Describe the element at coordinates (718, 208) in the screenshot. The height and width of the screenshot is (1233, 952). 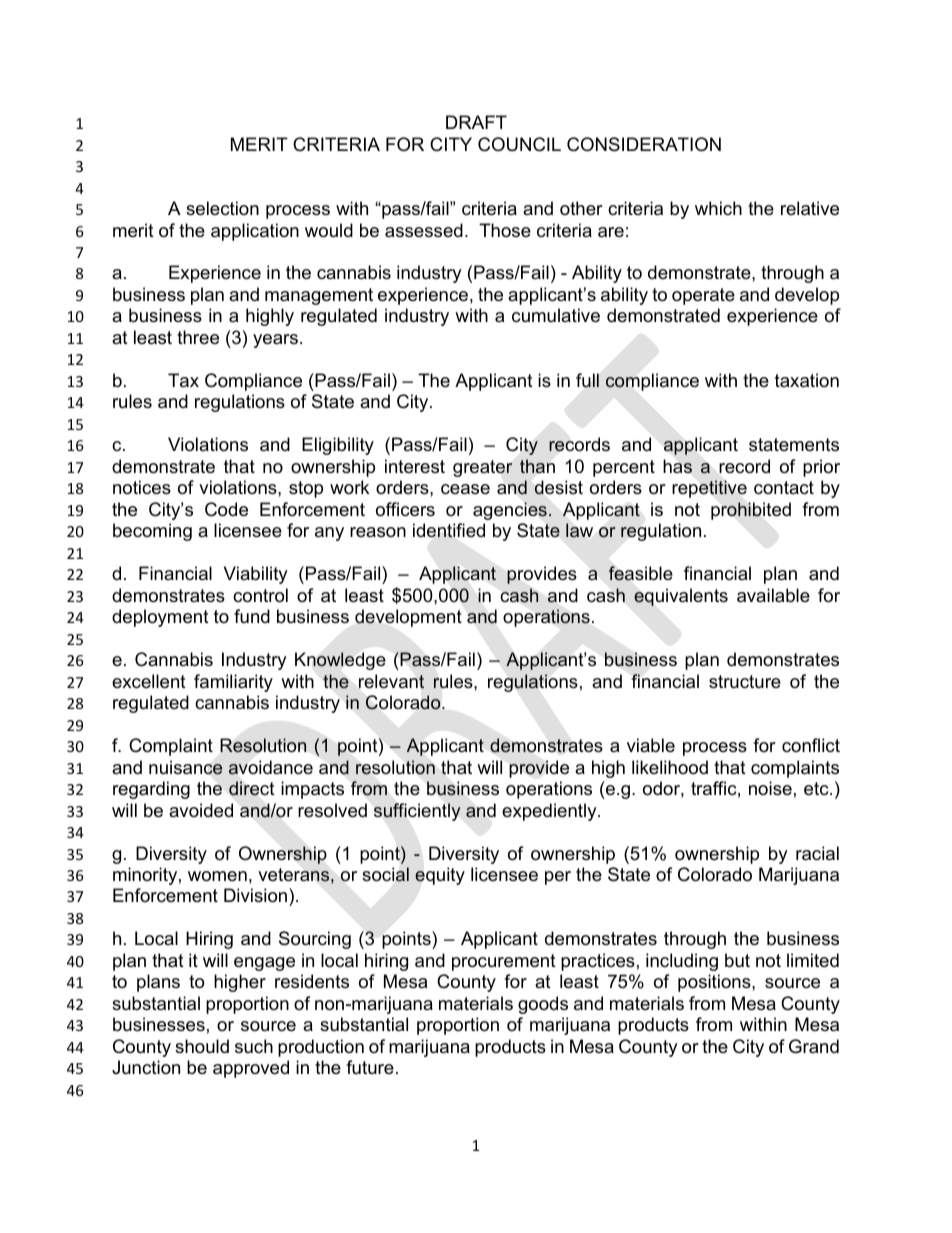
I see `which` at that location.
